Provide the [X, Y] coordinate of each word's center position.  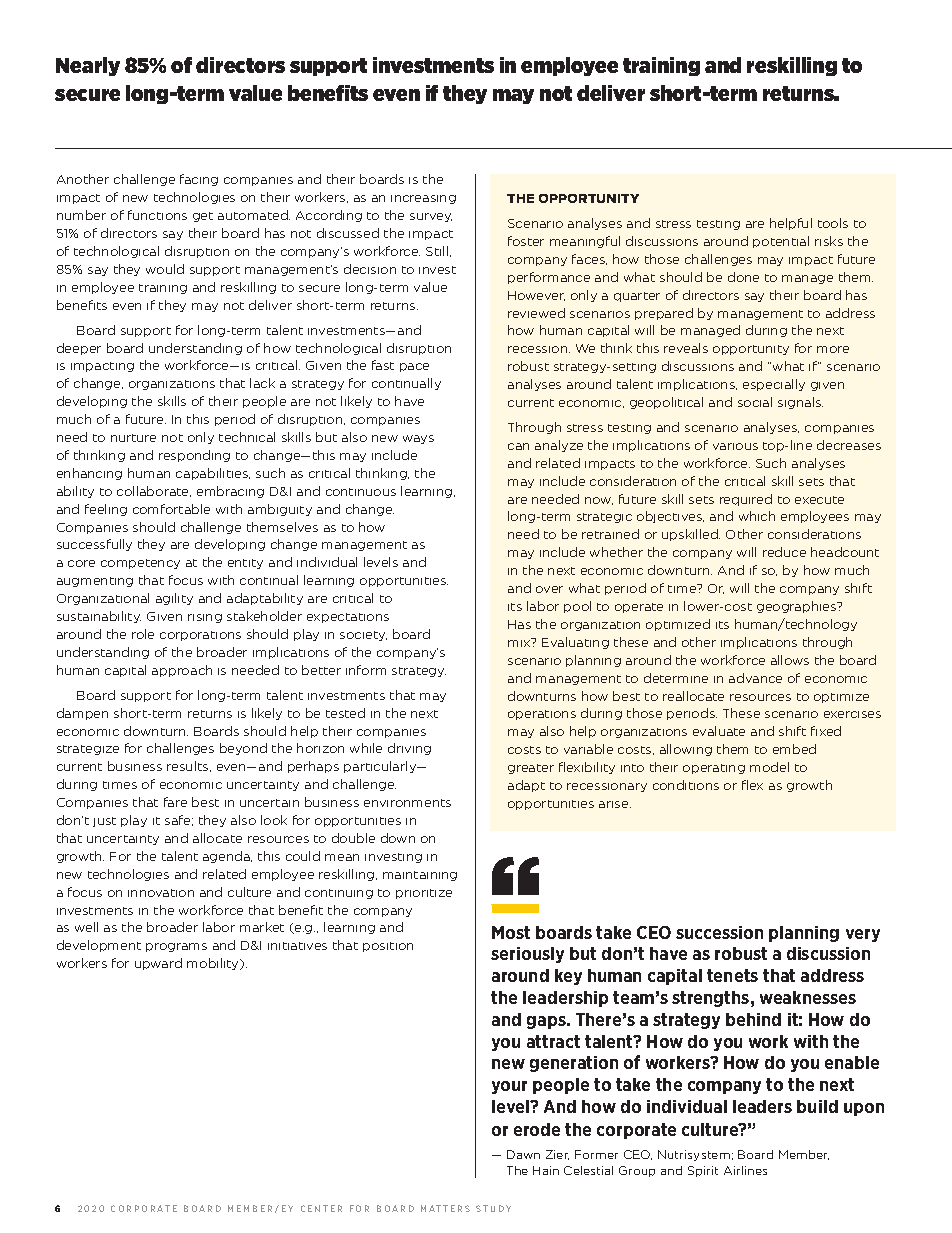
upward [158, 964]
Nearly [88, 66]
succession [719, 932]
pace [414, 367]
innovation [161, 893]
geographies [798, 607]
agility [174, 599]
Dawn [523, 1154]
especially [774, 385]
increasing [423, 199]
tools [833, 223]
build [817, 1106]
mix [520, 642]
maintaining [420, 876]
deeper [79, 349]
